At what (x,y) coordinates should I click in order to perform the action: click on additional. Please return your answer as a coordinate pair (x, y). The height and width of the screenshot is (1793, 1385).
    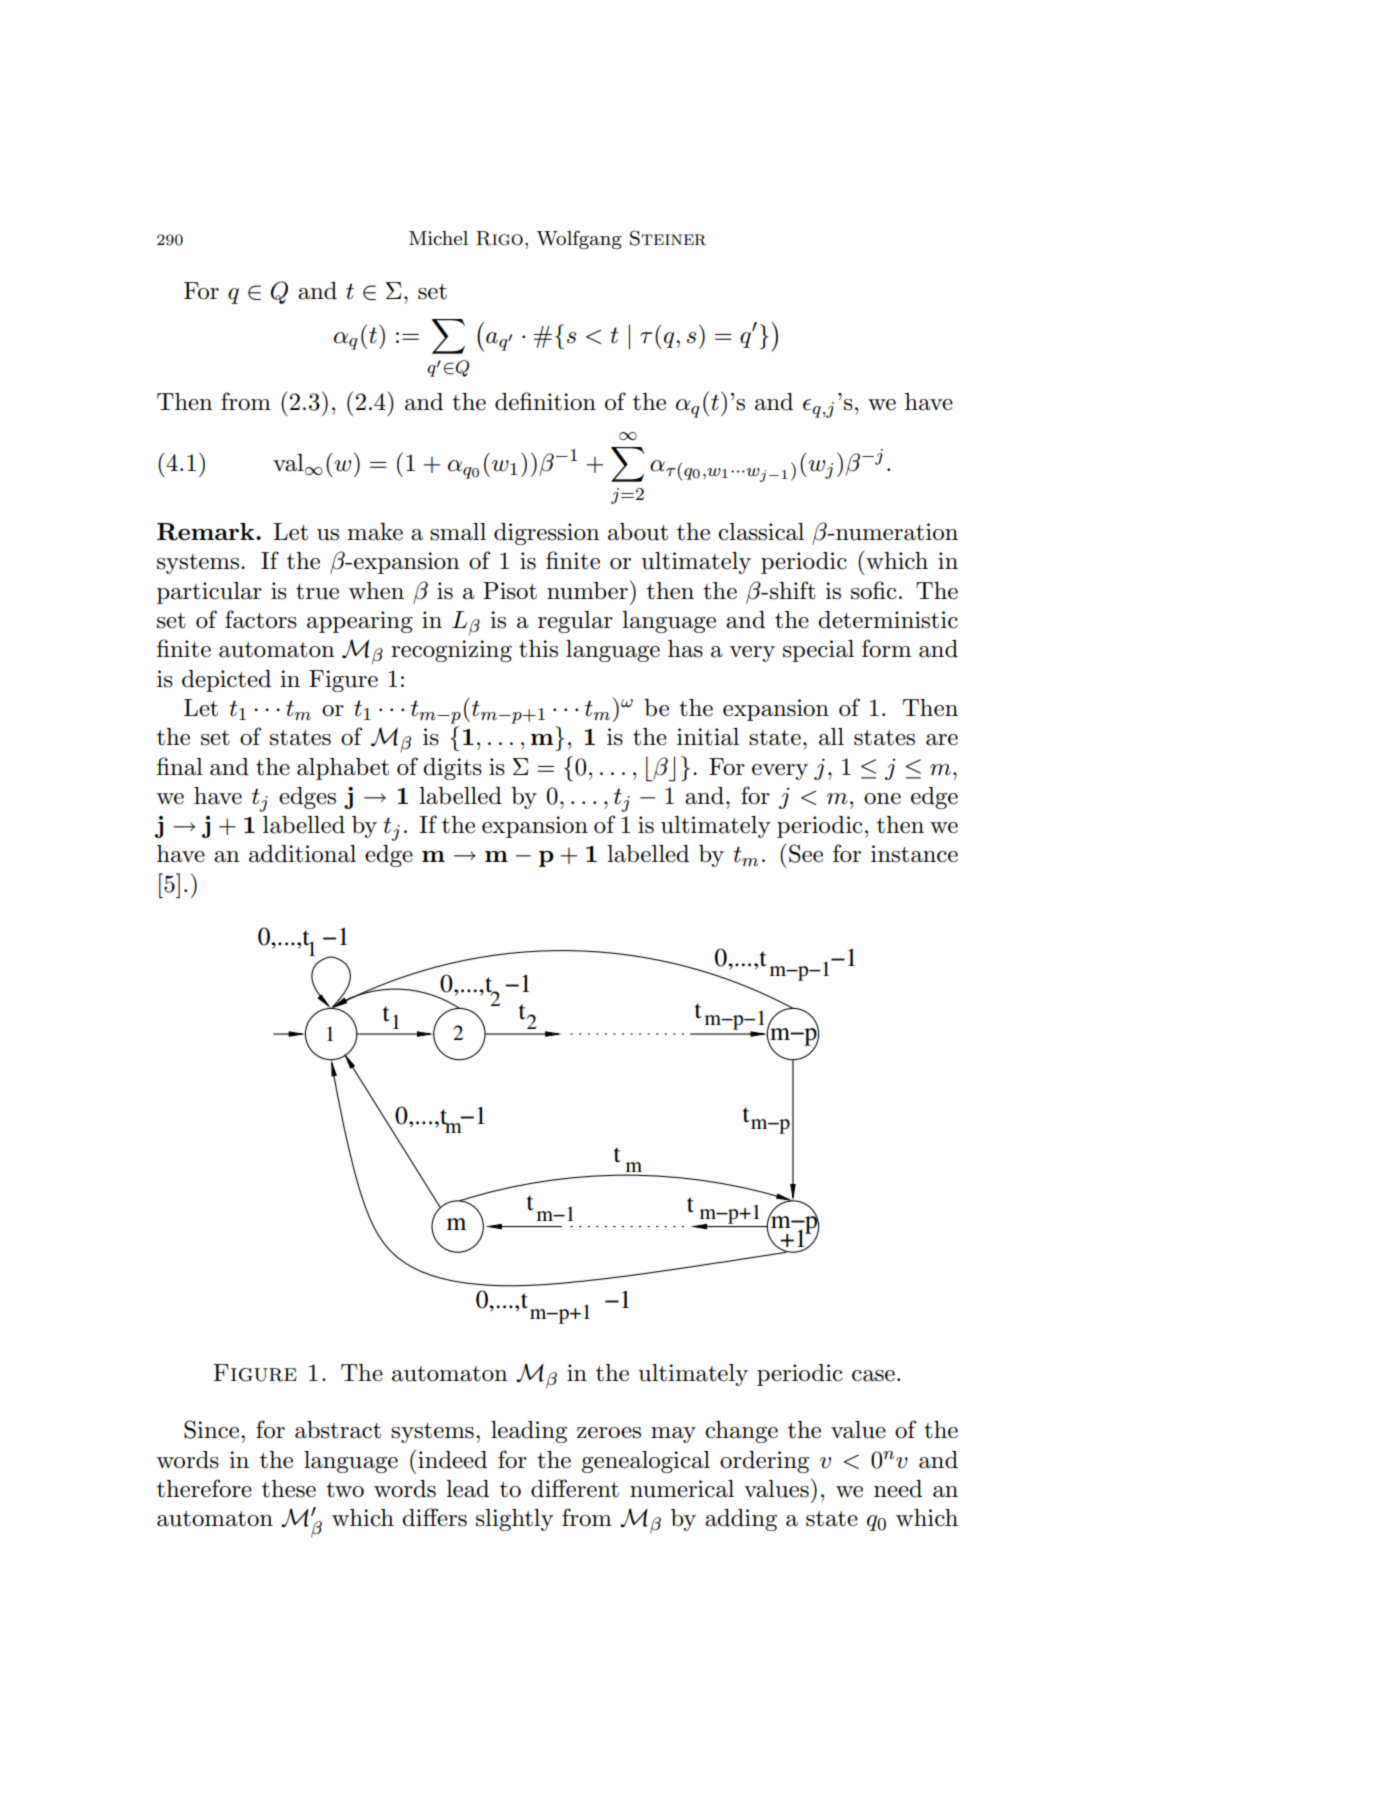
    Looking at the image, I should click on (302, 854).
